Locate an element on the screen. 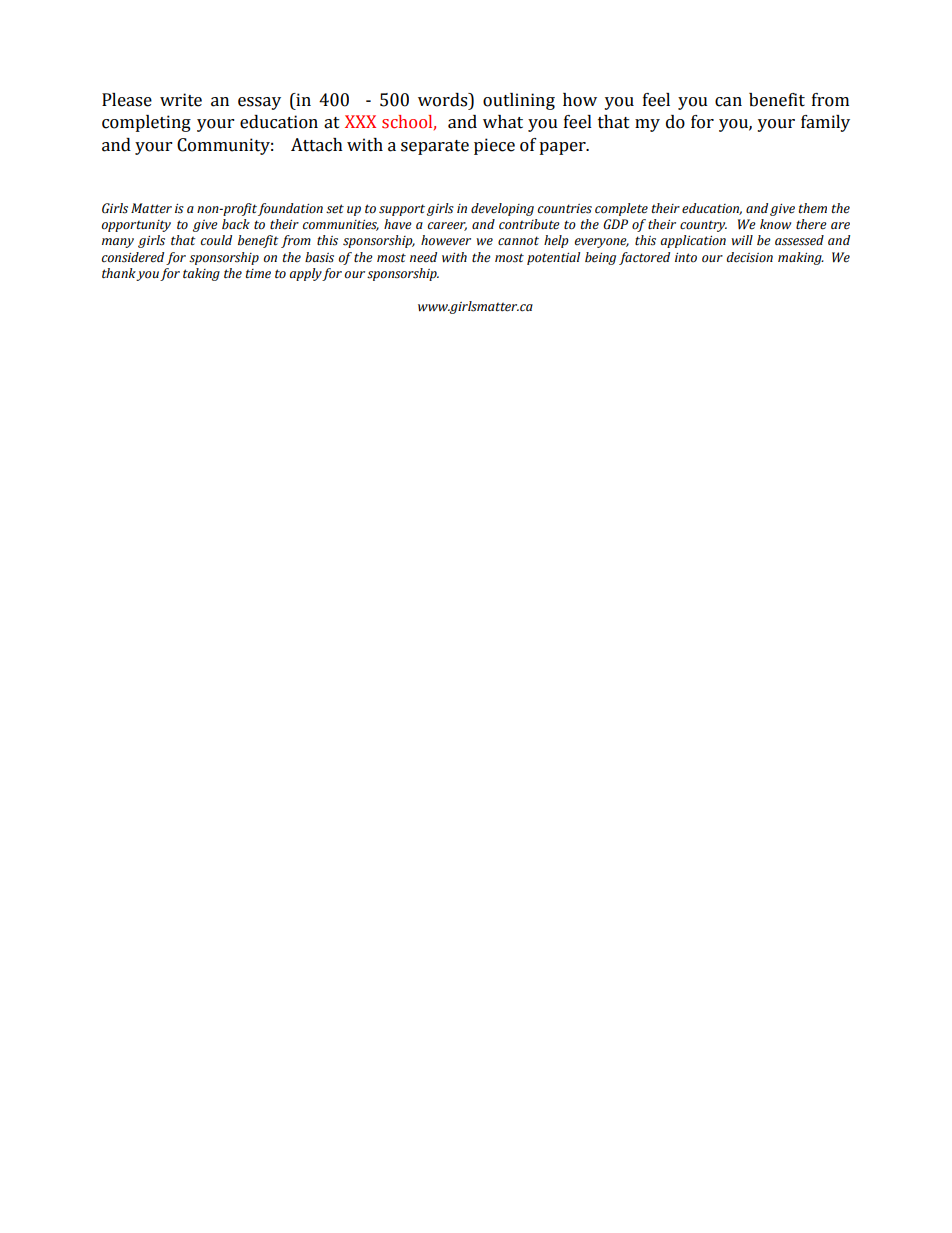 The image size is (952, 1233). them is located at coordinates (813, 208).
